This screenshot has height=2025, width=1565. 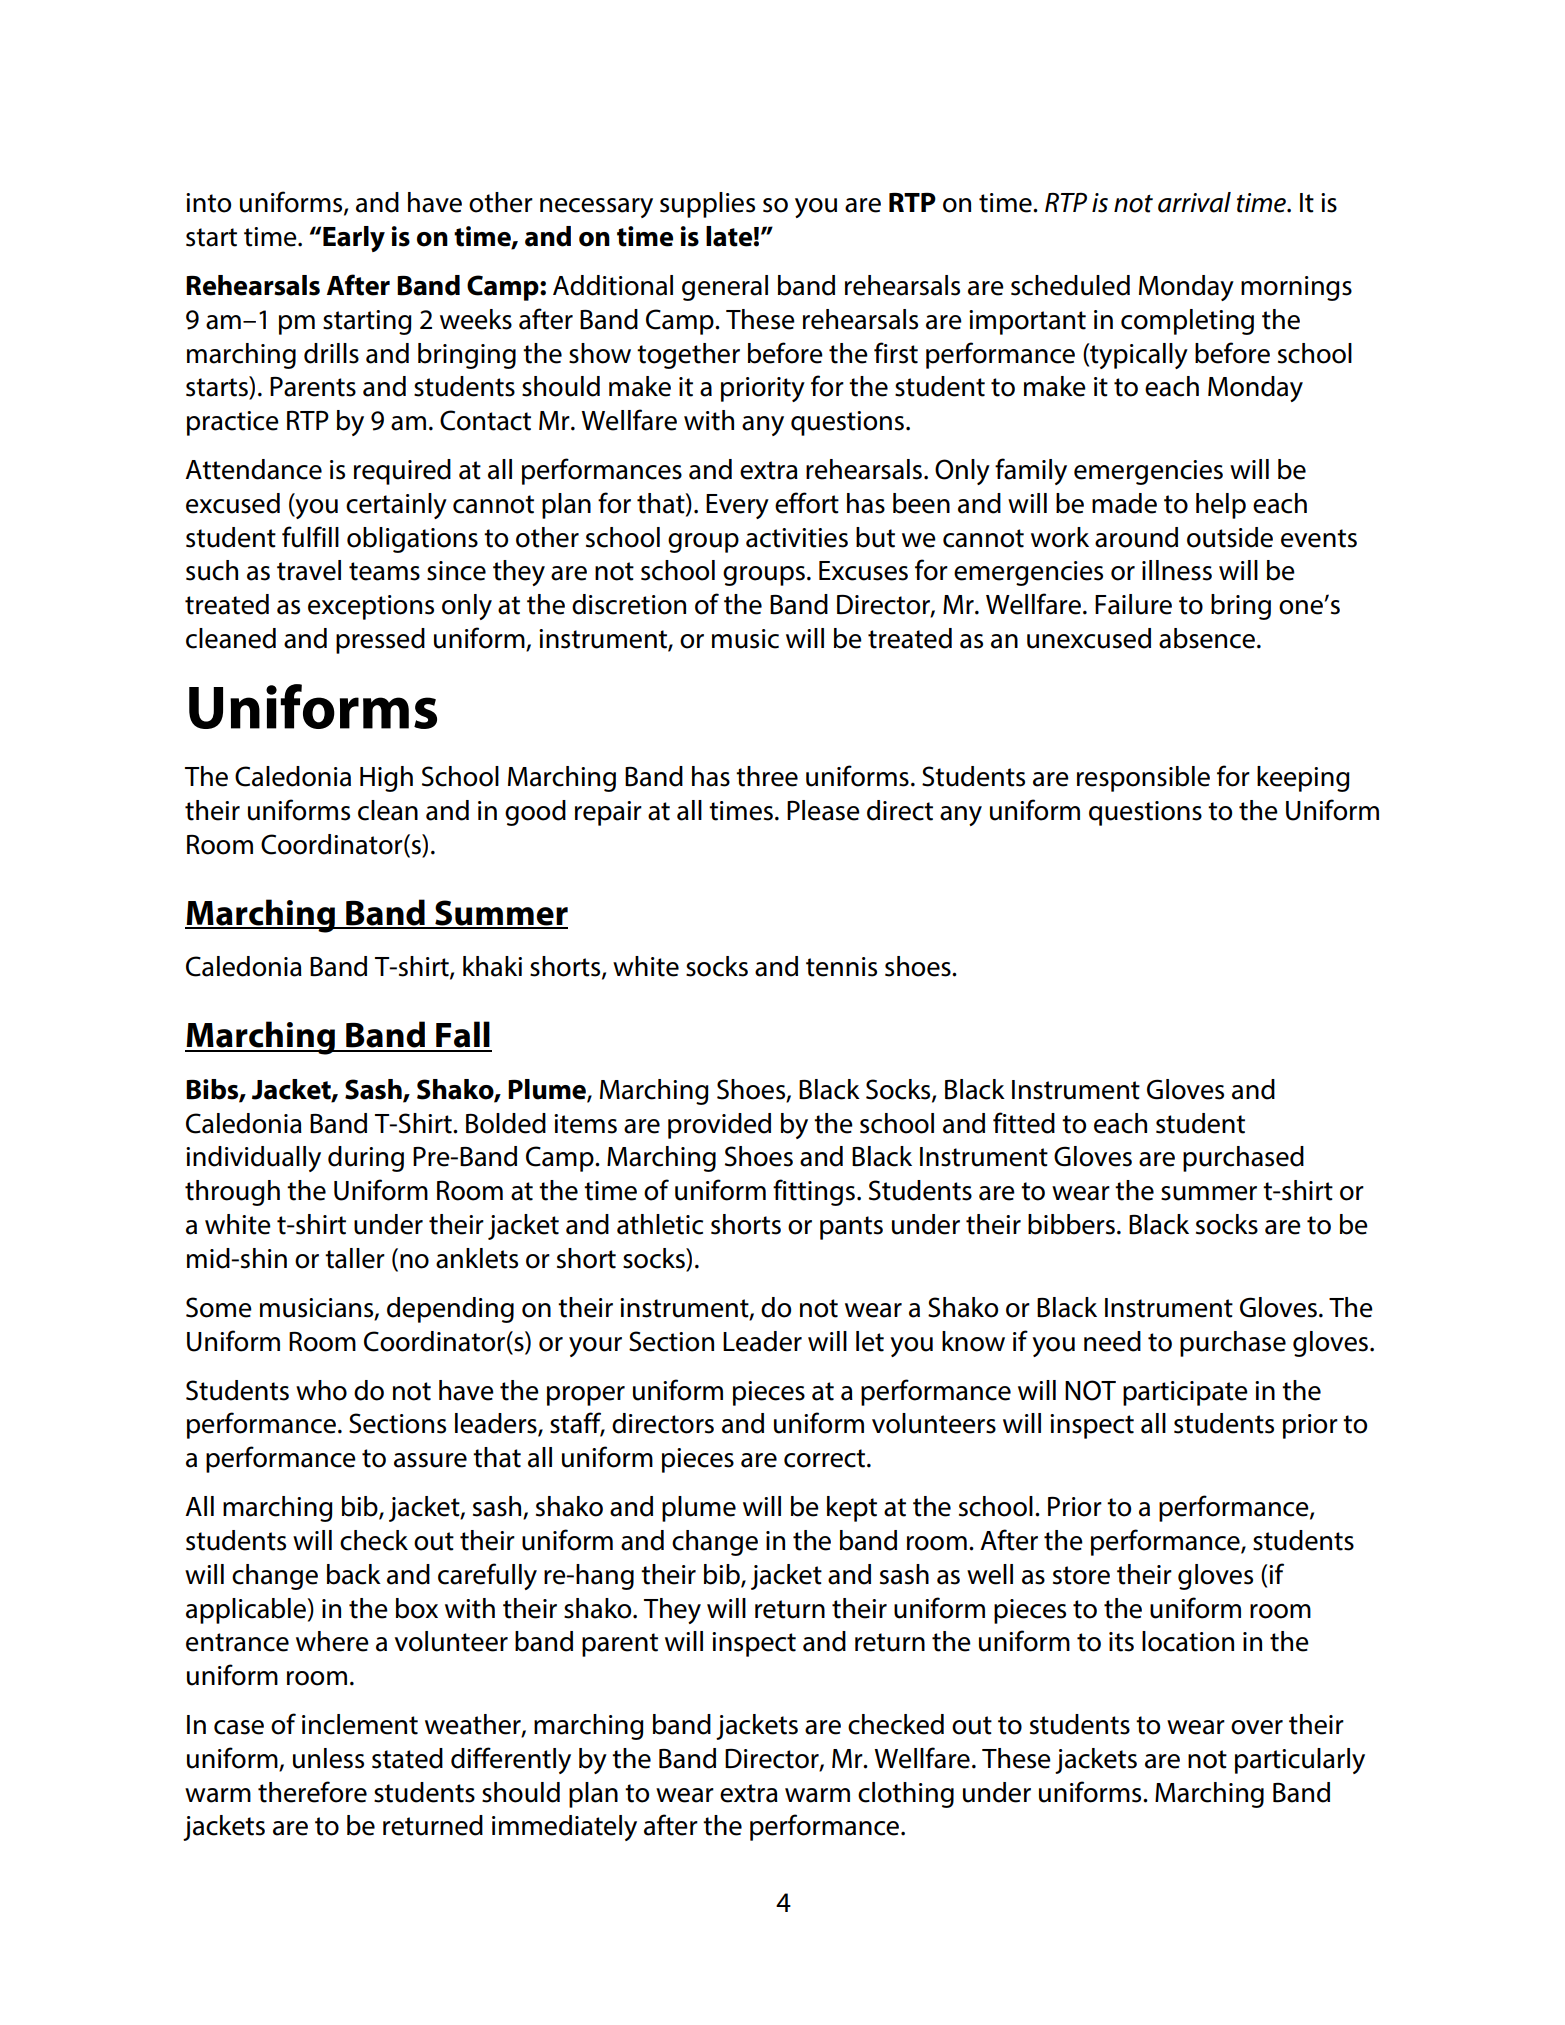 What do you see at coordinates (1257, 1727) in the screenshot?
I see `over` at bounding box center [1257, 1727].
